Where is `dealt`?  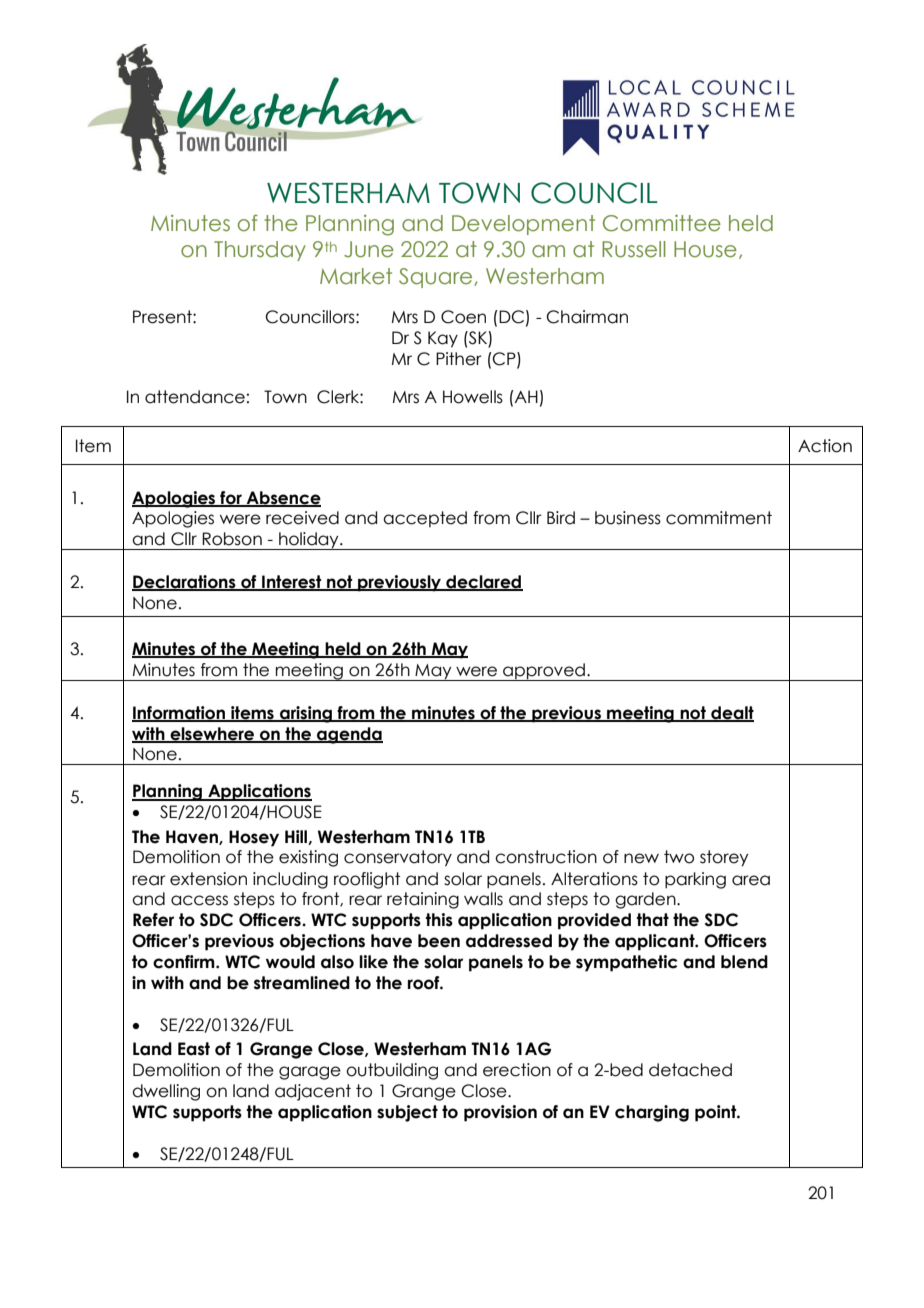
dealt is located at coordinates (731, 713).
